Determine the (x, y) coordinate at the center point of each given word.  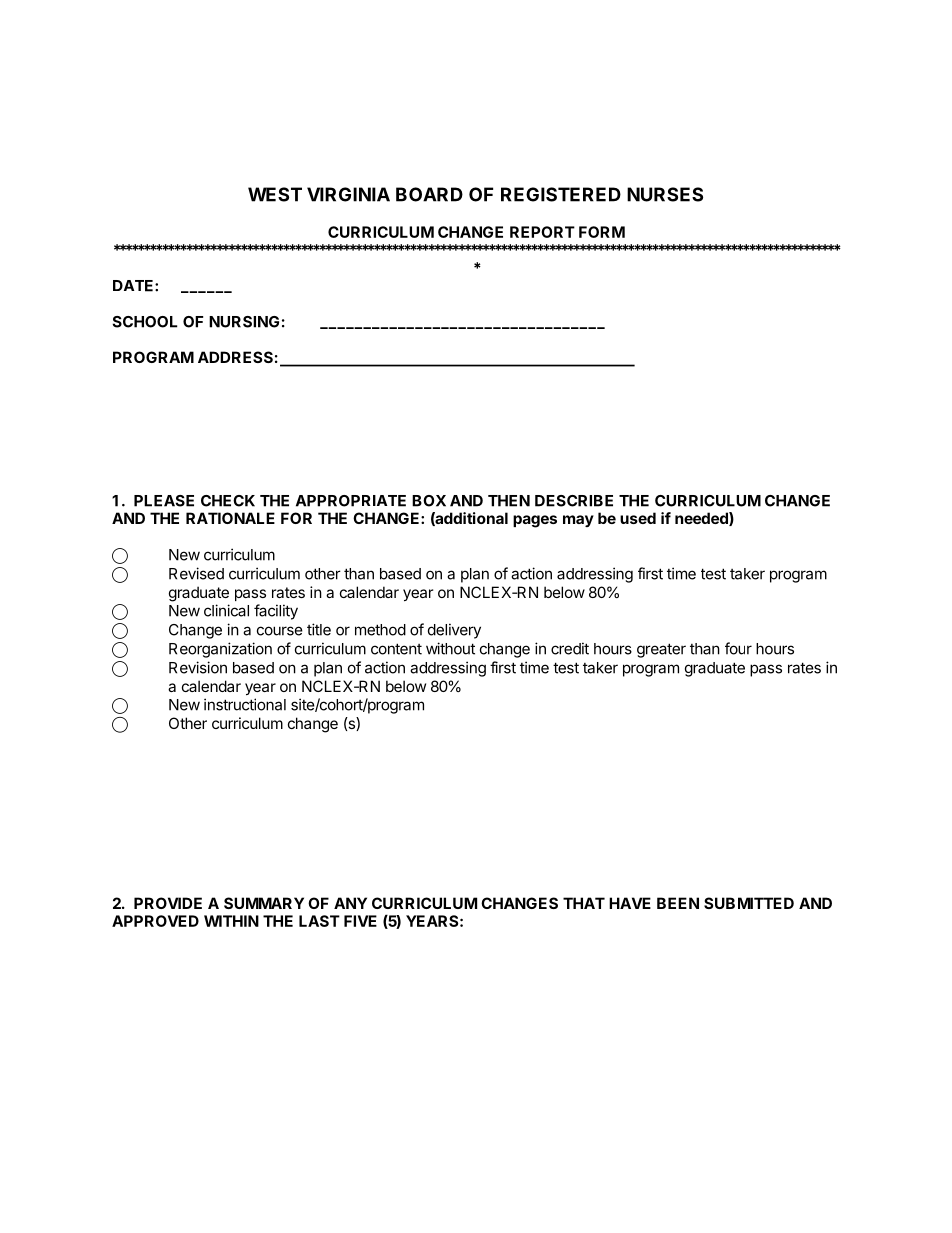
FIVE (360, 921)
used (638, 518)
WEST (275, 194)
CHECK (228, 501)
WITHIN (231, 921)
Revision (198, 667)
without (450, 648)
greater (661, 650)
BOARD (429, 194)
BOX (429, 501)
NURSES (665, 194)
